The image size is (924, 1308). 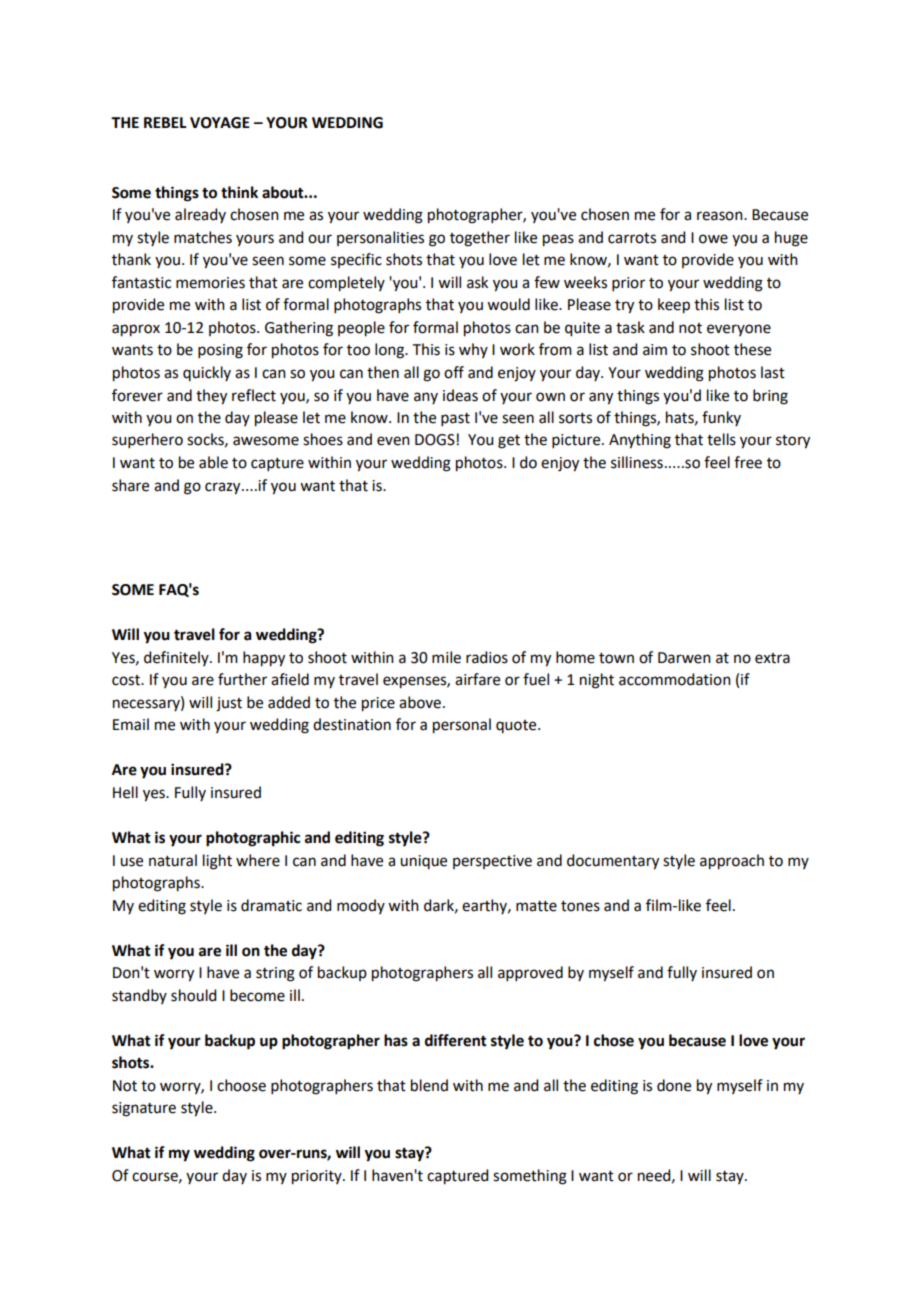 I want to click on VOYAGE, so click(x=220, y=123).
